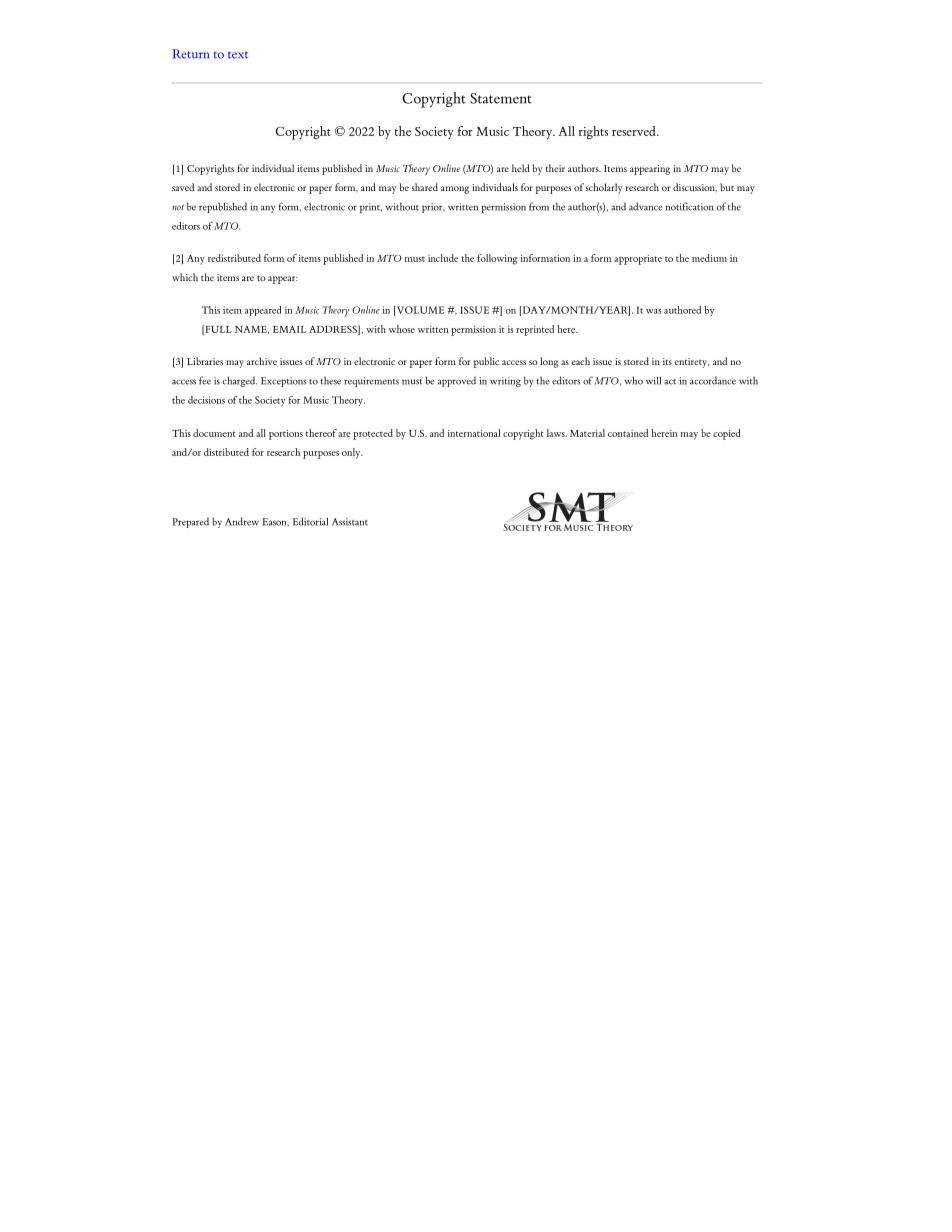 The image size is (952, 1232). Describe the element at coordinates (185, 277) in the image. I see `which` at that location.
